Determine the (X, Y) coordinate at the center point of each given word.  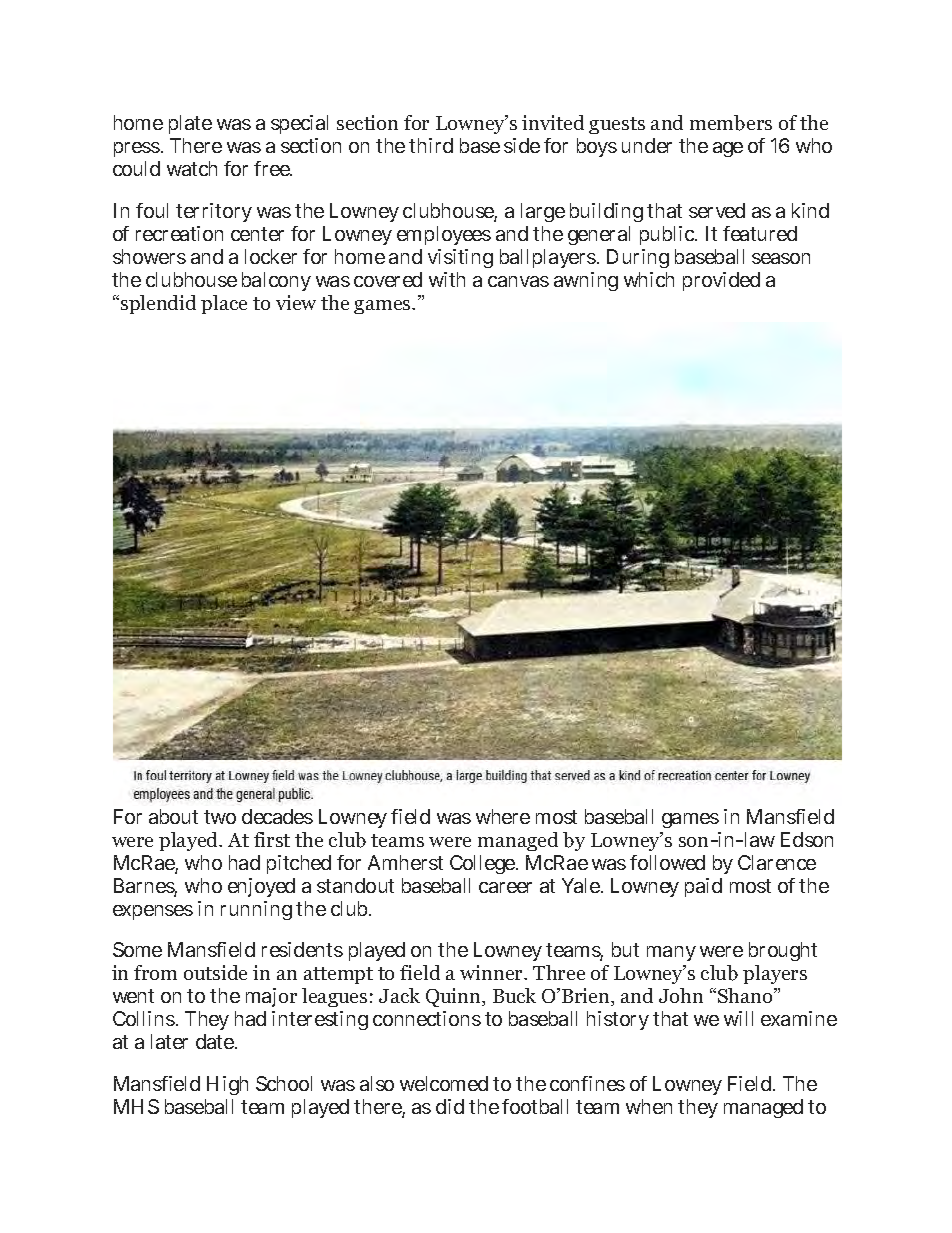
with (447, 279)
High (227, 1085)
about (173, 816)
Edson (807, 839)
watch (192, 168)
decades (277, 816)
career (505, 887)
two (220, 817)
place (224, 304)
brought (783, 951)
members (731, 123)
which (649, 279)
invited (553, 122)
